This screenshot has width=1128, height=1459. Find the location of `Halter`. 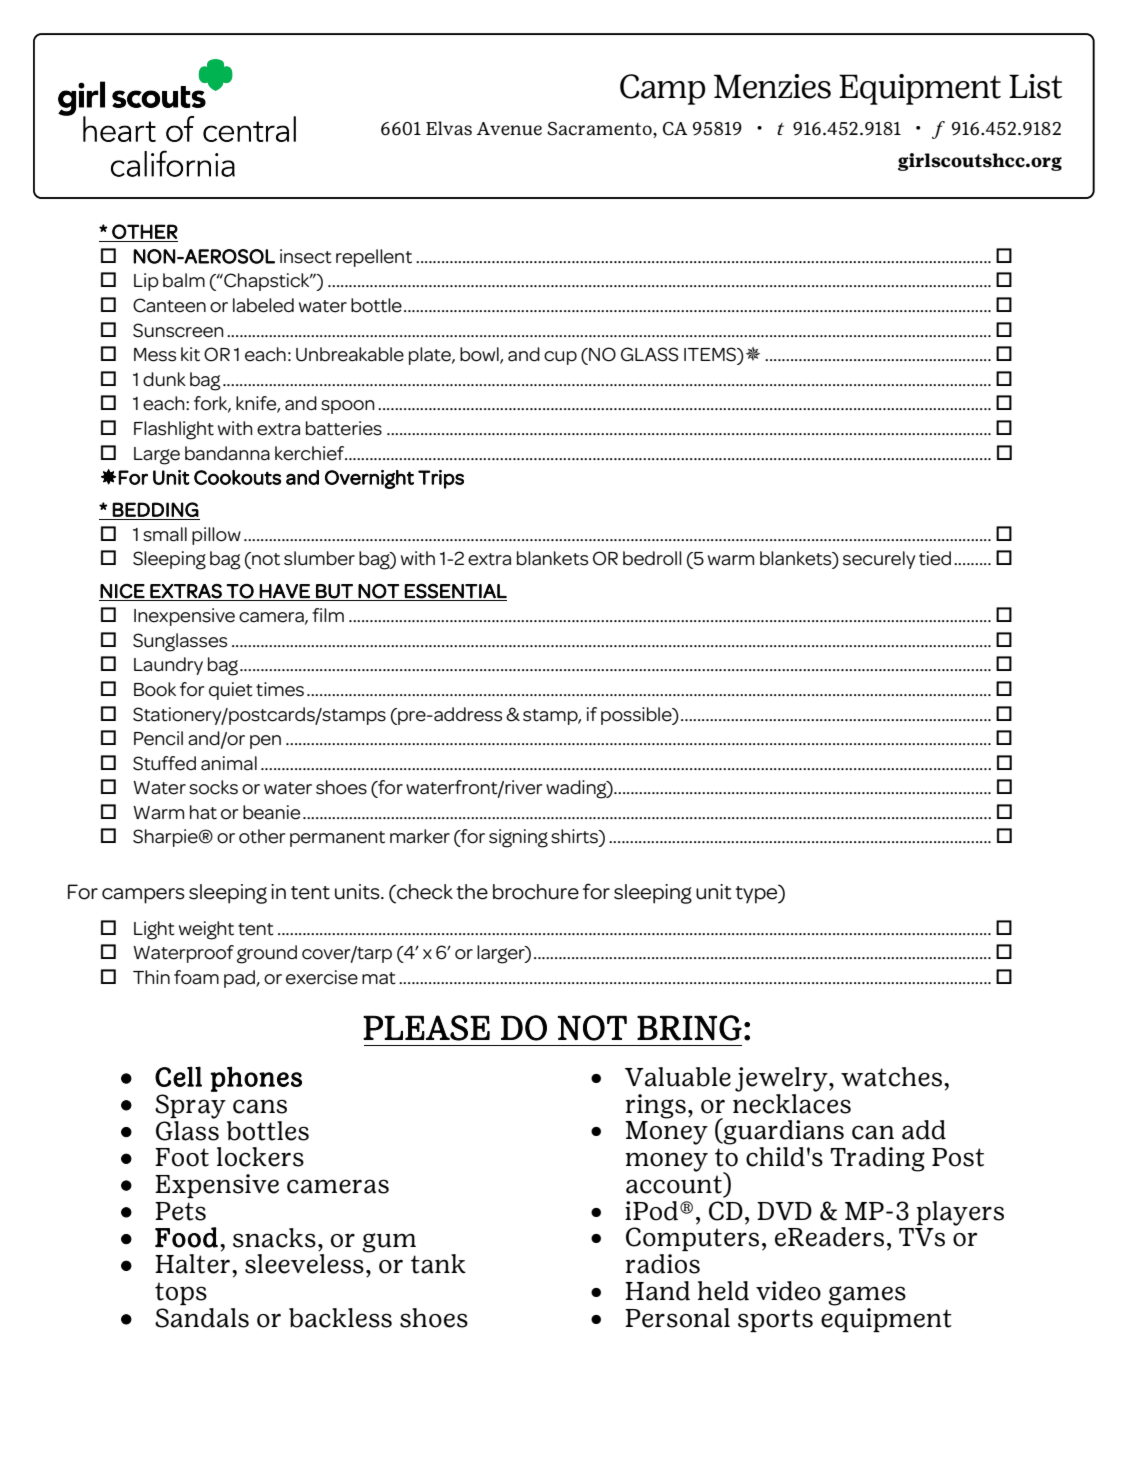

Halter is located at coordinates (192, 1264).
